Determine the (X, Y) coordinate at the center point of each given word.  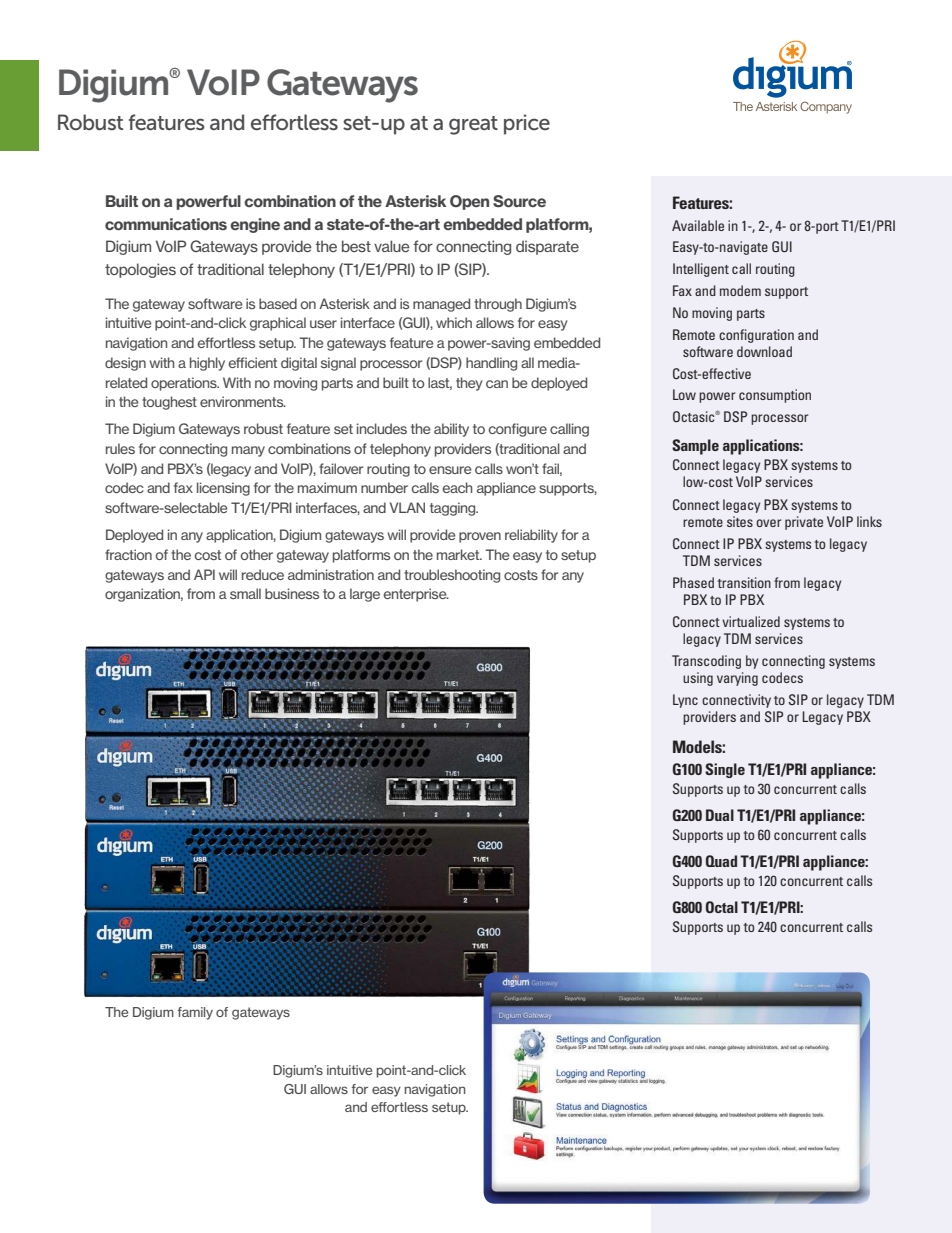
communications (166, 224)
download (764, 351)
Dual (720, 815)
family (195, 1013)
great (473, 125)
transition (744, 582)
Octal (722, 907)
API (204, 574)
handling (491, 364)
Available (698, 225)
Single (725, 770)
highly (207, 364)
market (459, 554)
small (245, 593)
